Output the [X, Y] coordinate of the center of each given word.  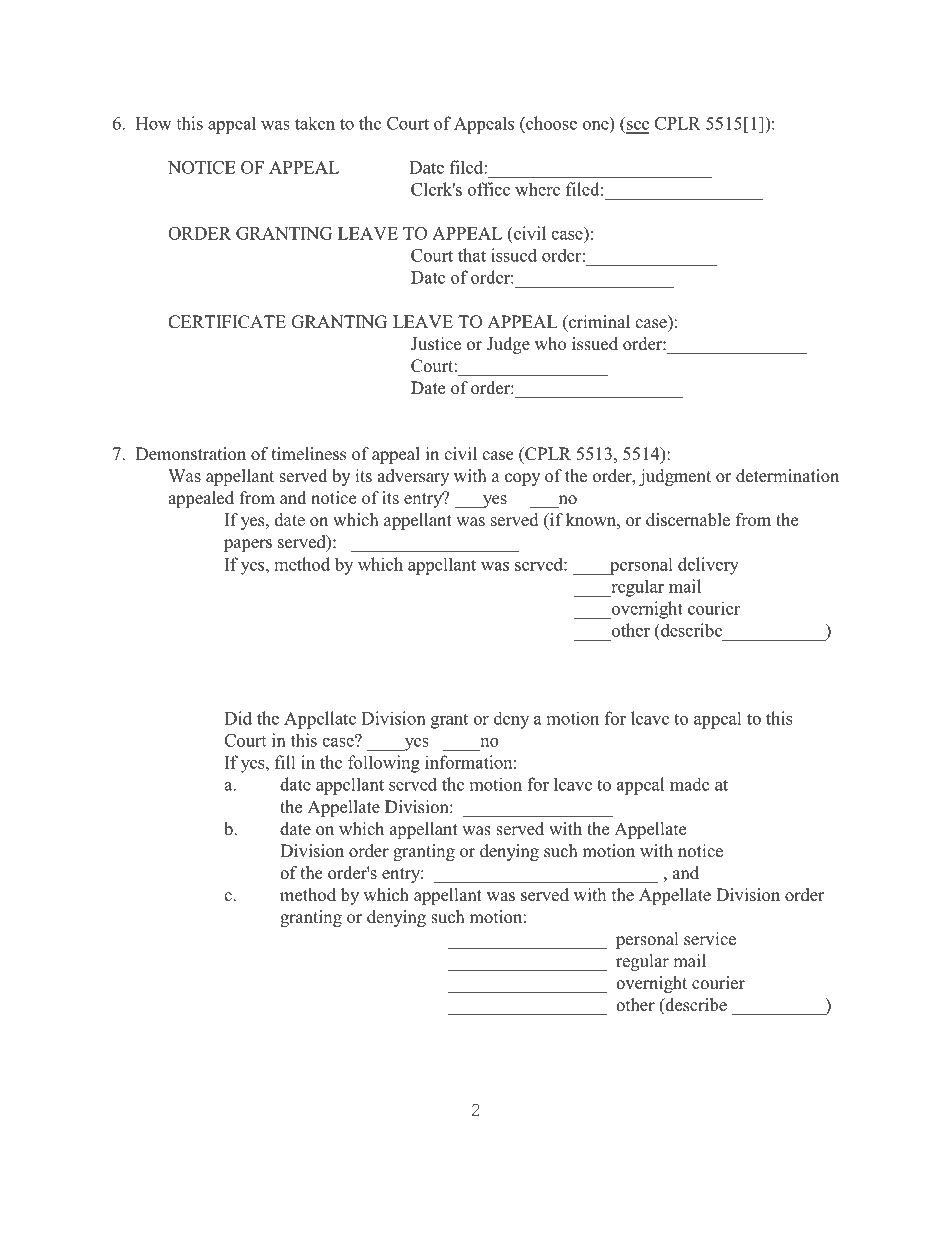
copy [522, 479]
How [153, 123]
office [488, 189]
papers [248, 545]
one [595, 125]
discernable [688, 520]
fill [285, 762]
